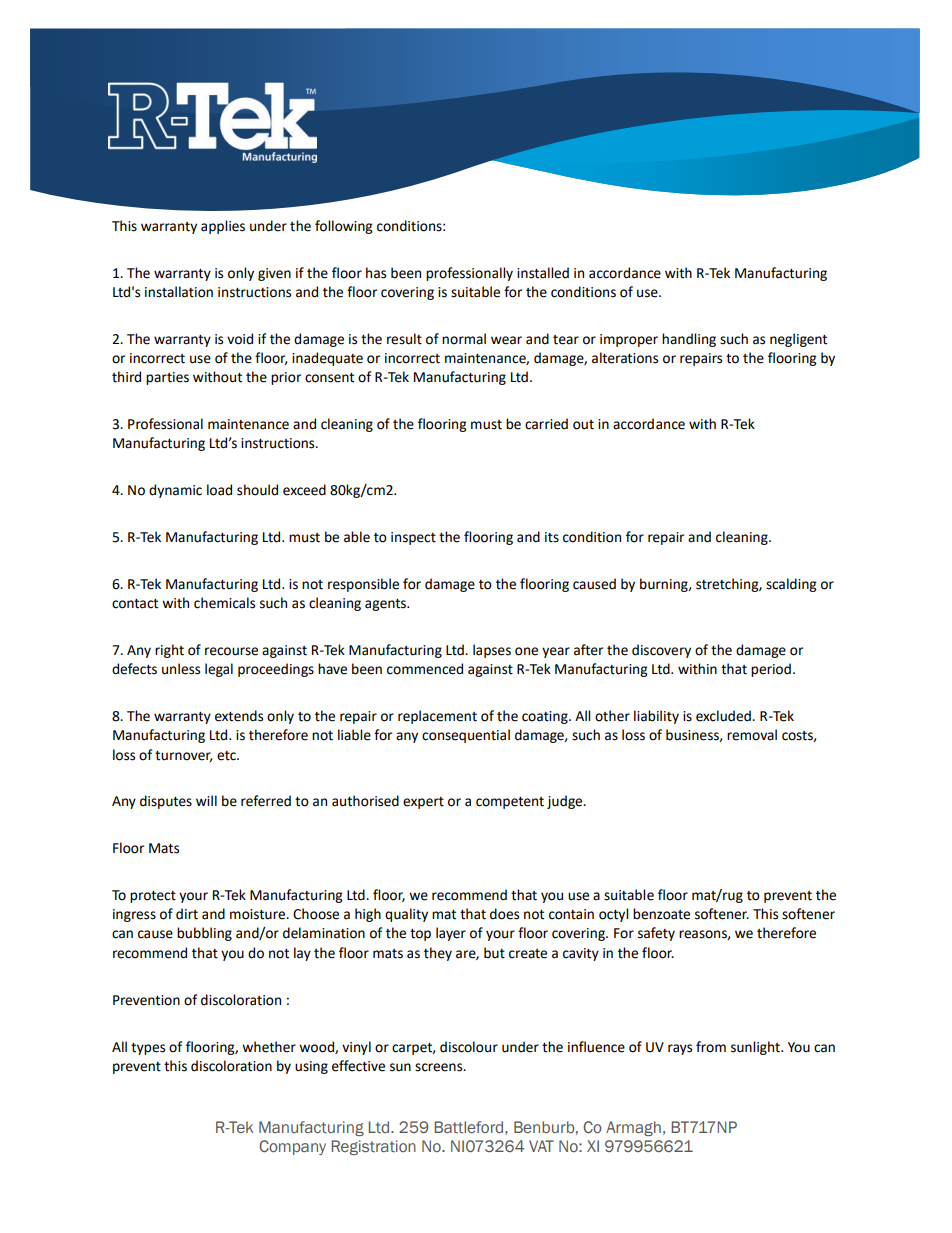 The height and width of the document is (1233, 952). I want to click on from, so click(711, 1047).
